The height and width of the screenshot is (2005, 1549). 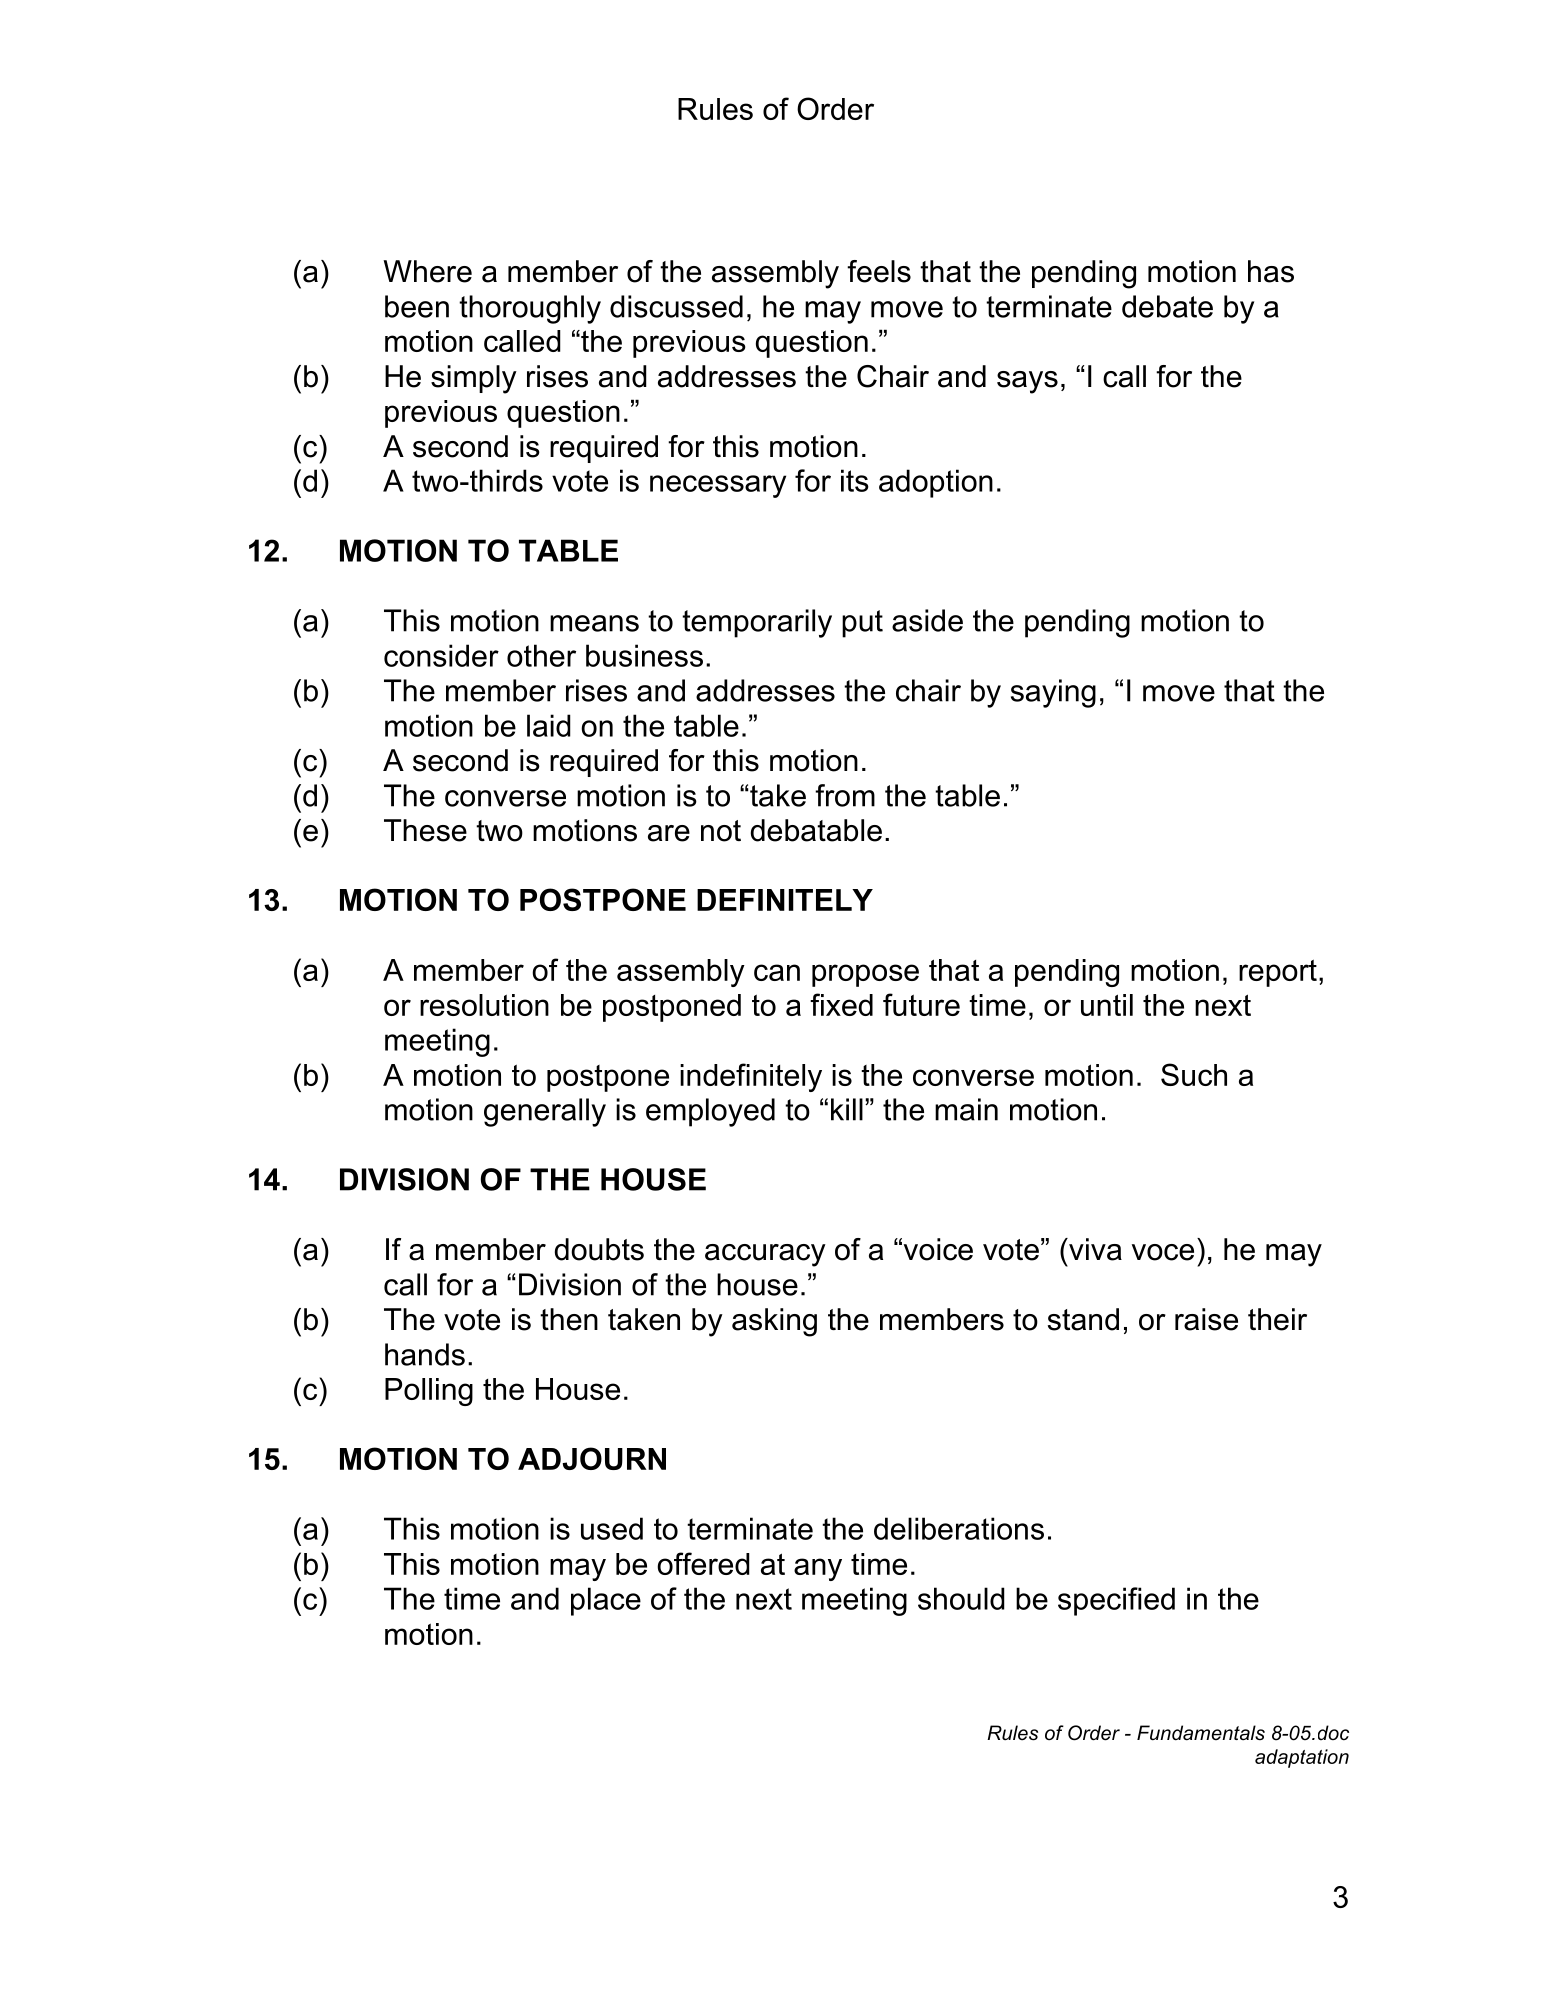 What do you see at coordinates (841, 1004) in the screenshot?
I see `fixed` at bounding box center [841, 1004].
